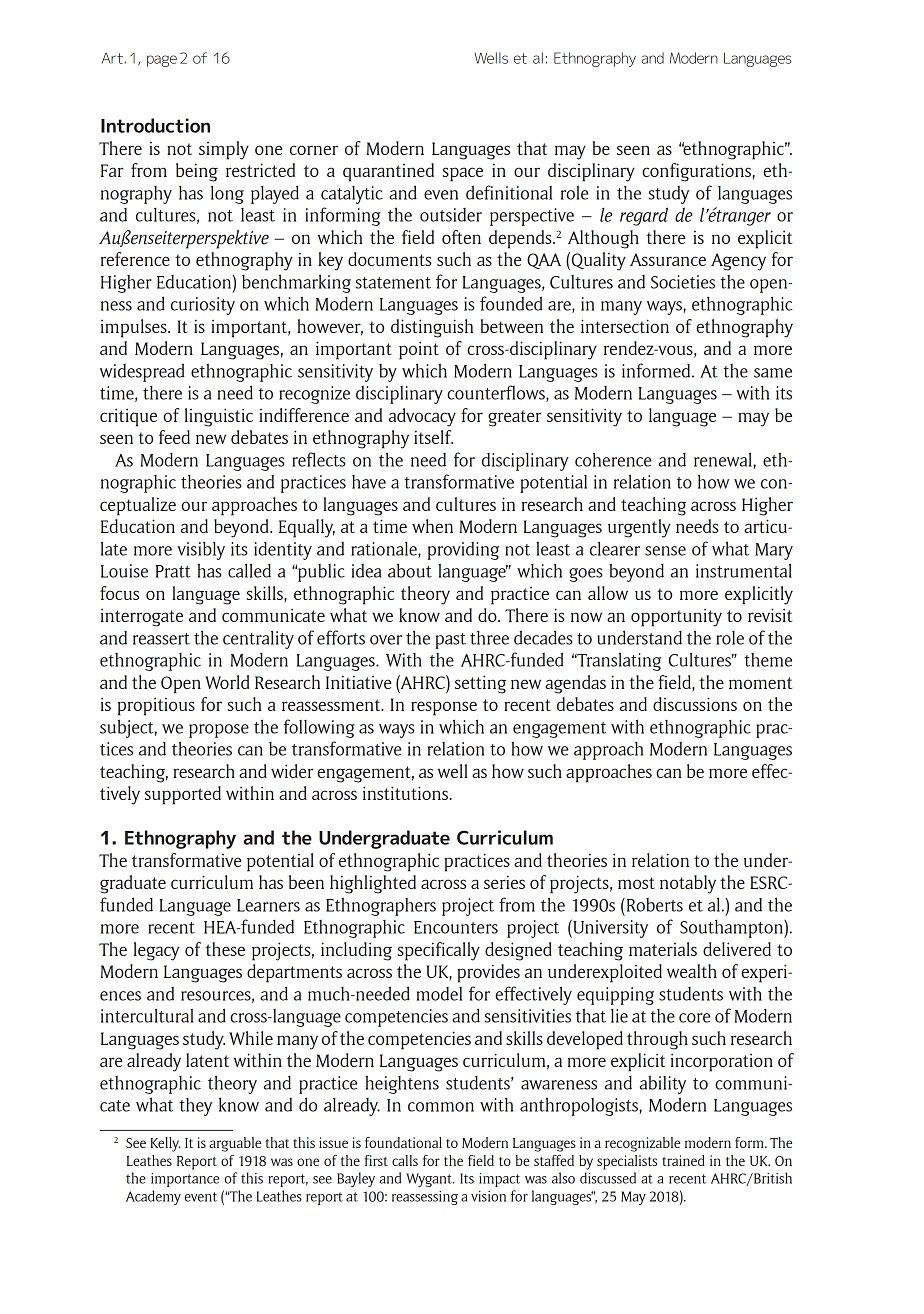  Describe the element at coordinates (185, 1180) in the page. I see `importance` at that location.
